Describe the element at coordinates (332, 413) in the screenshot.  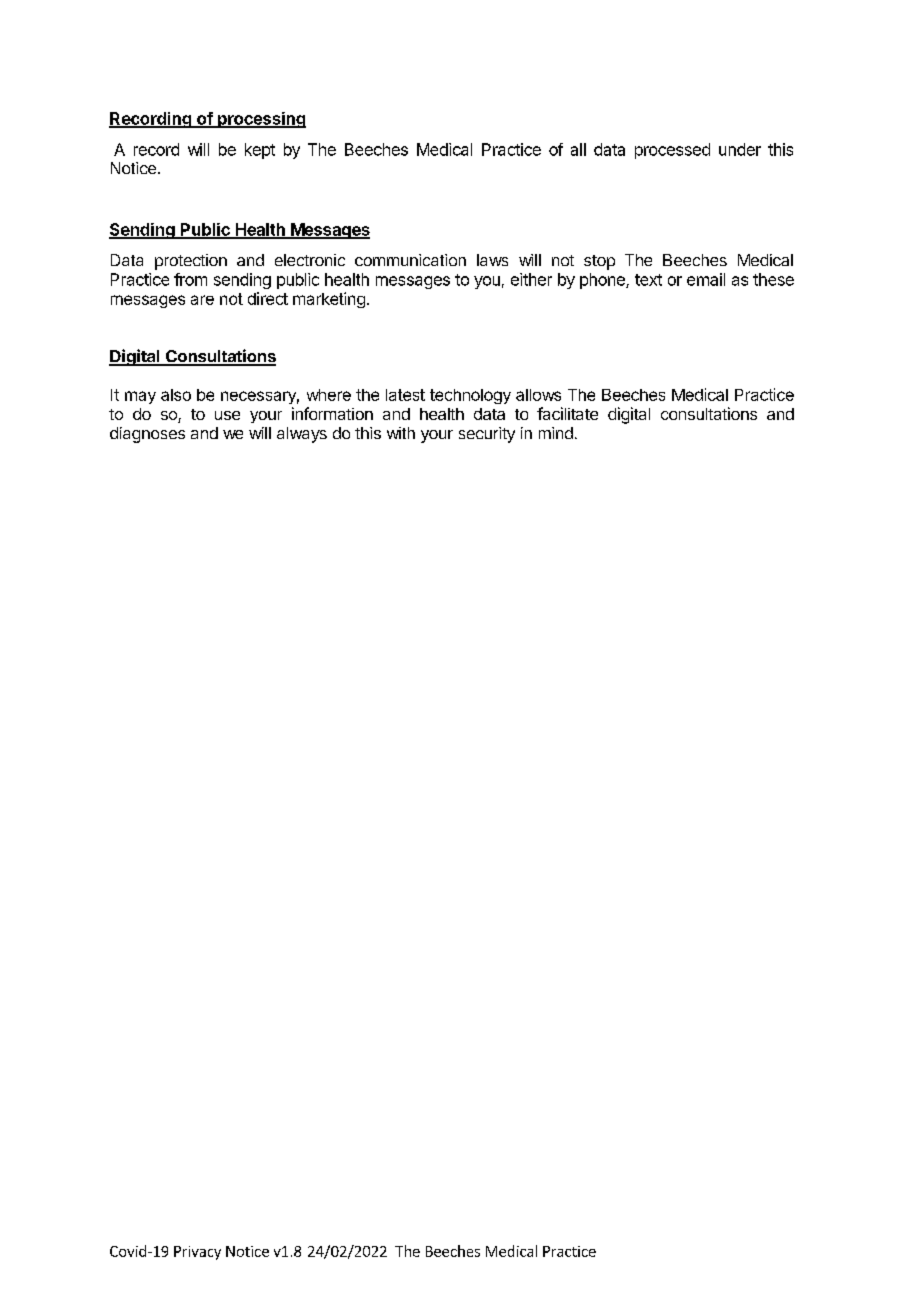
I see `information` at that location.
